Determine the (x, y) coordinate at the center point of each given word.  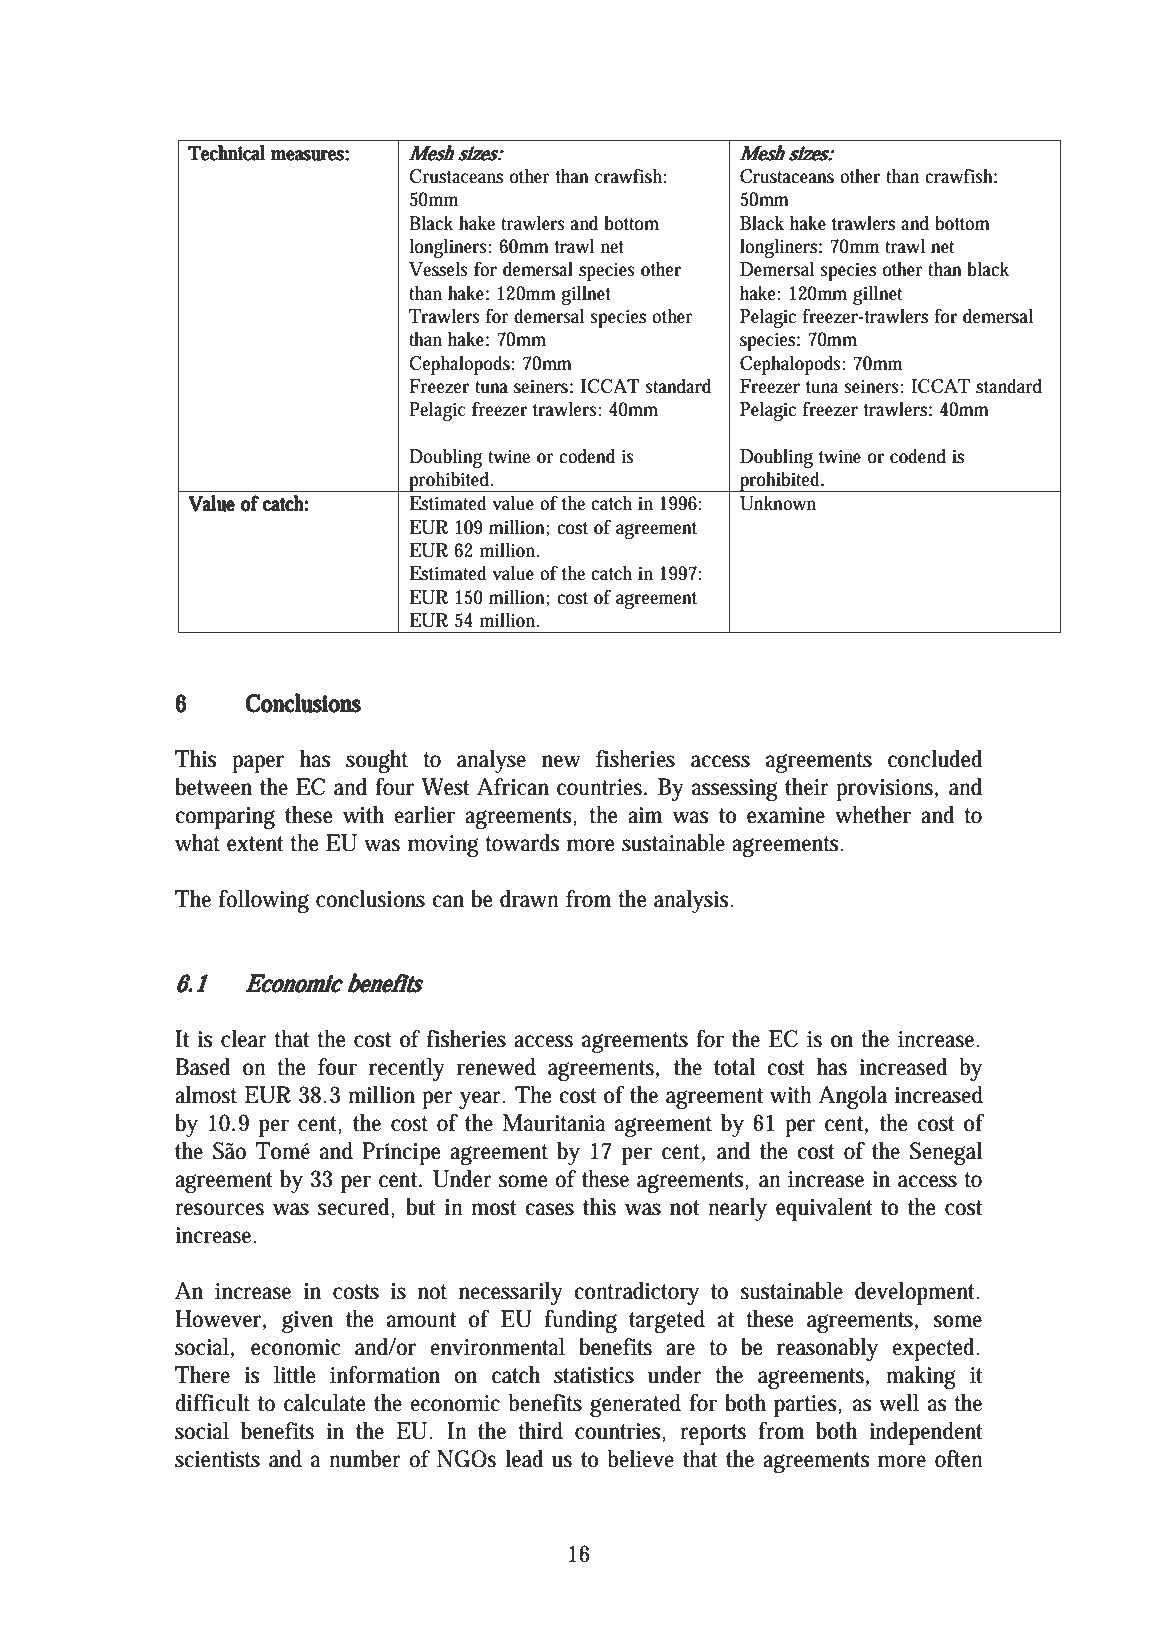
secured (356, 1207)
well (899, 1402)
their (807, 786)
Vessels (438, 269)
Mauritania (554, 1123)
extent (255, 844)
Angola (853, 1097)
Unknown (778, 503)
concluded (935, 758)
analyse (491, 761)
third (540, 1430)
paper (258, 764)
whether (873, 814)
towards (522, 842)
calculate (324, 1402)
